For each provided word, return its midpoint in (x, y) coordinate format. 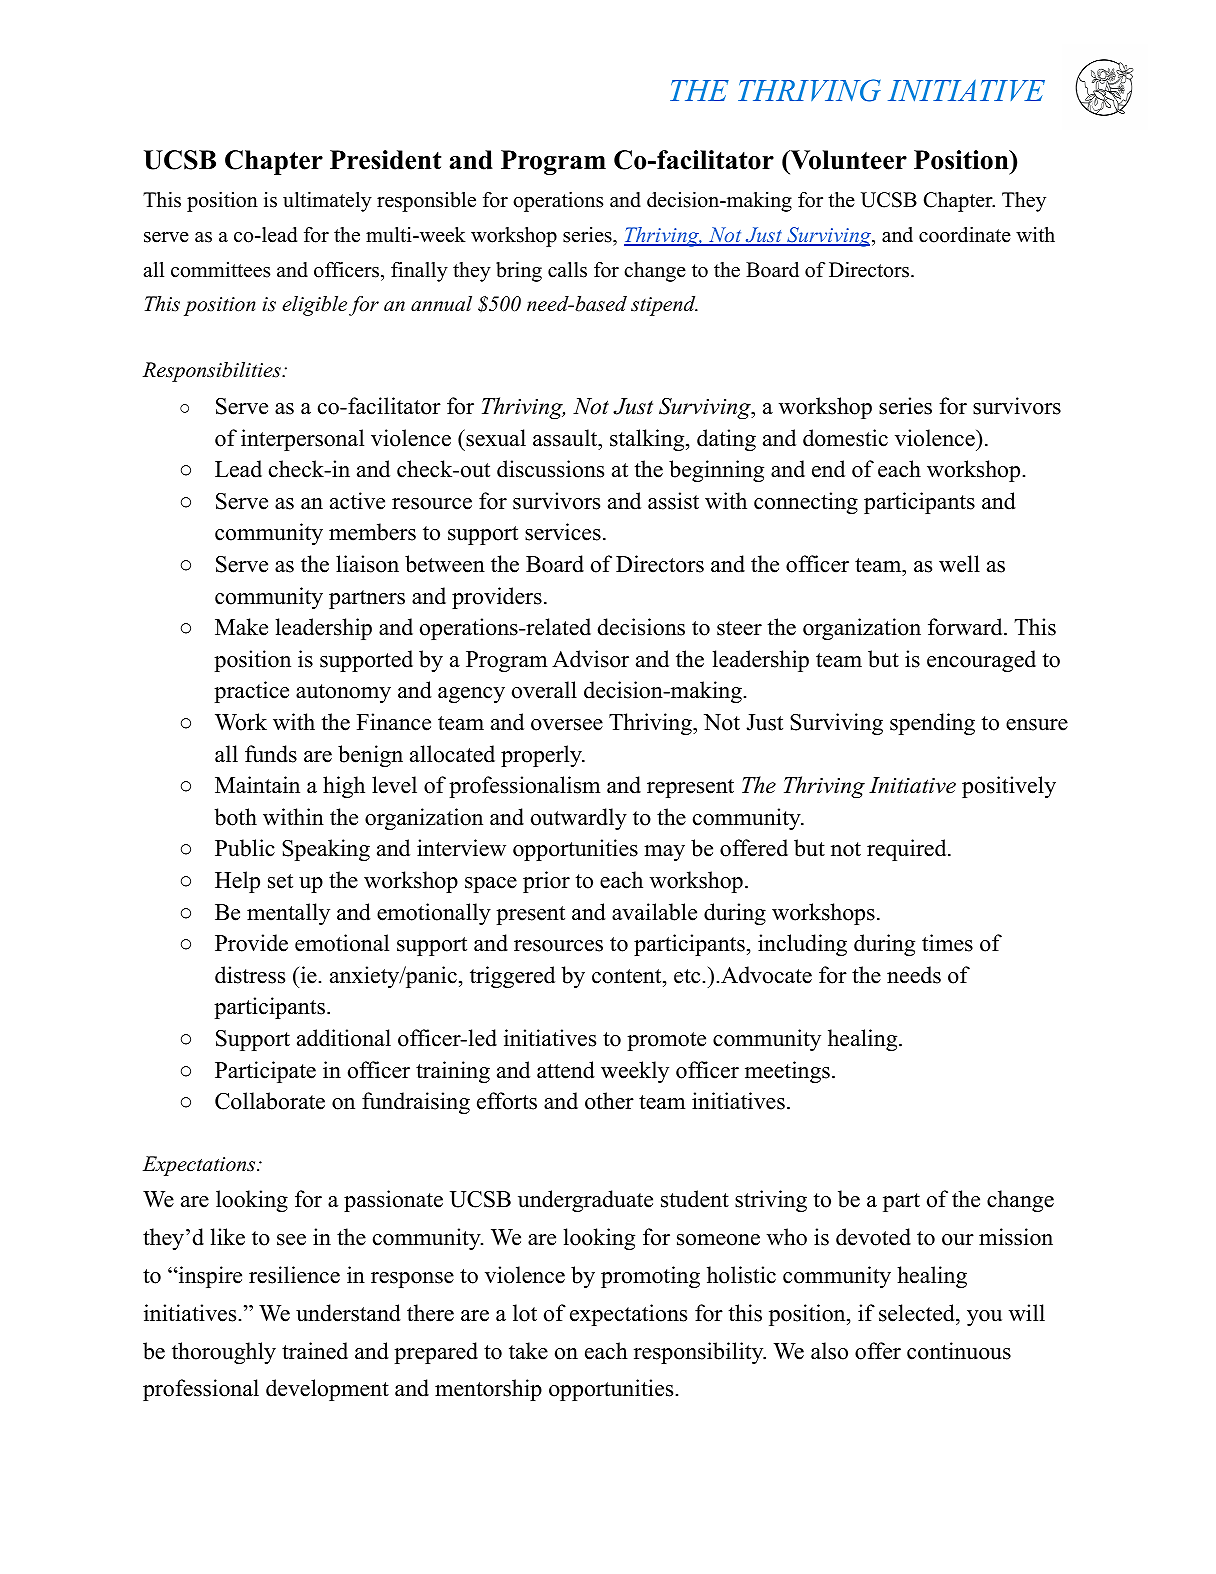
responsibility (700, 1353)
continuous (959, 1351)
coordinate (965, 235)
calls (567, 270)
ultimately (327, 202)
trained (315, 1351)
